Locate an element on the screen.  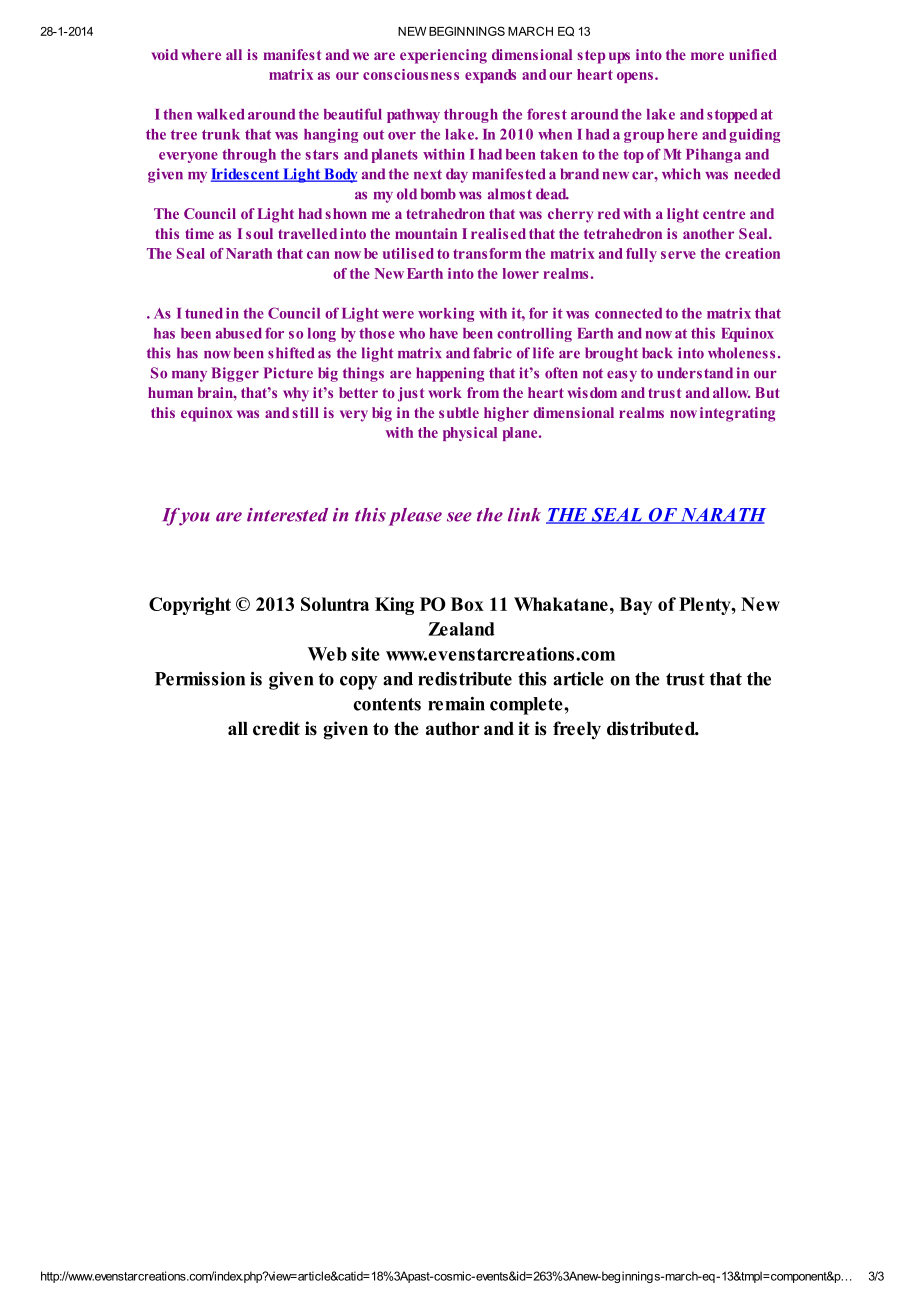
freely is located at coordinates (577, 730).
